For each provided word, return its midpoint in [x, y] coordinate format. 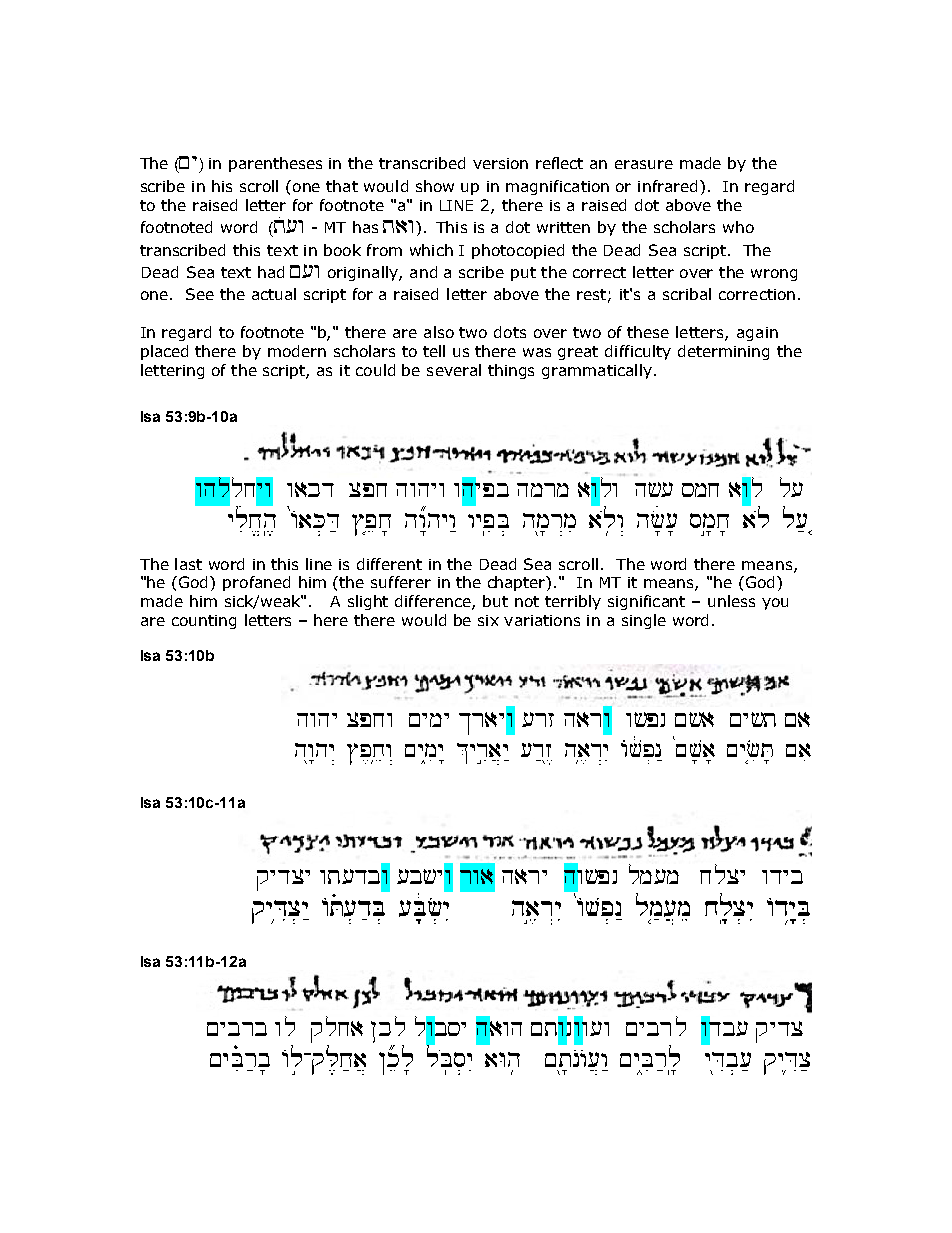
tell [434, 351]
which [431, 250]
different [389, 564]
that [342, 186]
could [375, 370]
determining [723, 352]
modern [297, 351]
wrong [774, 275]
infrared [667, 186]
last [188, 564]
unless [731, 601]
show [435, 186]
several [454, 370]
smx [700, 490]
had [271, 272]
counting [204, 622]
